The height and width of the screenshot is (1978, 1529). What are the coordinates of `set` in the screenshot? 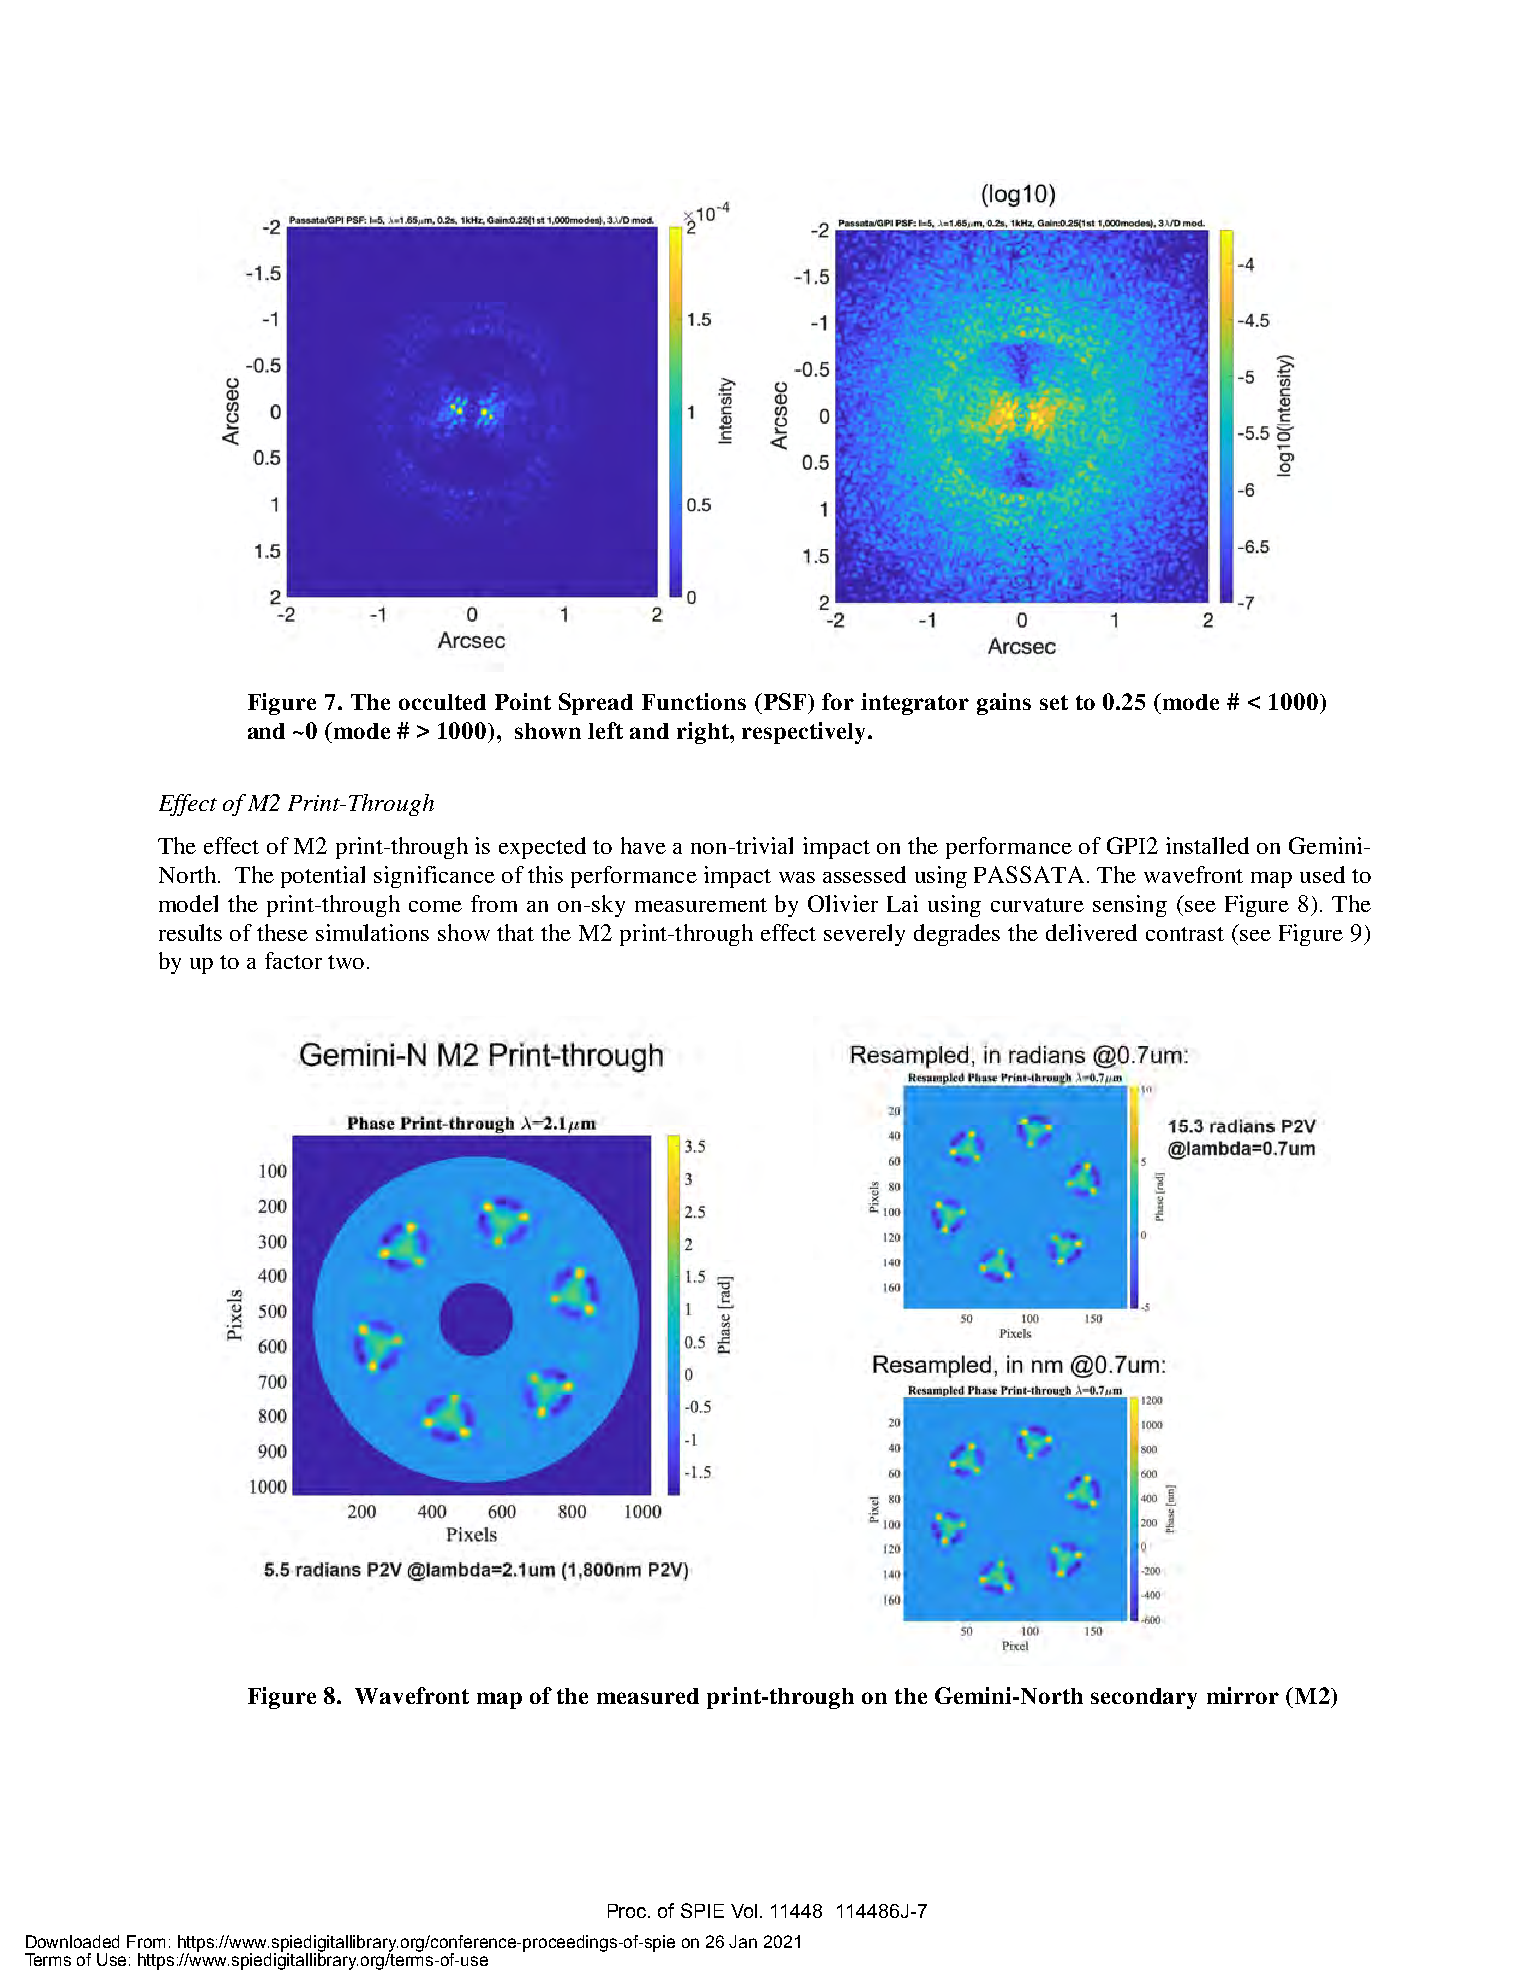 It's located at (1054, 702).
